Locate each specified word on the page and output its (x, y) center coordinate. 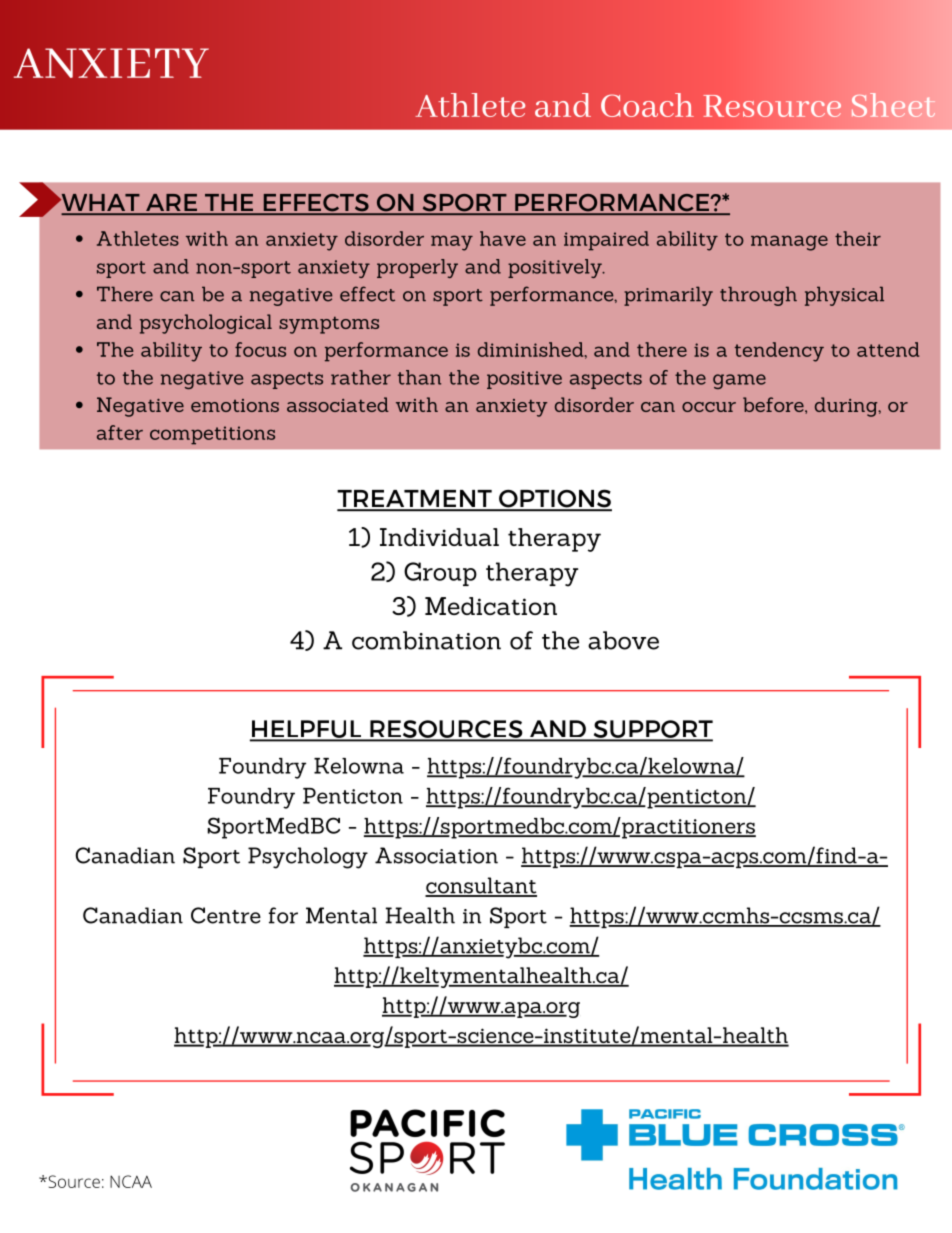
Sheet (893, 105)
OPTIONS (554, 499)
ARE (172, 204)
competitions (212, 435)
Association (436, 855)
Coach (647, 105)
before (774, 405)
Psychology (308, 858)
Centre (226, 915)
